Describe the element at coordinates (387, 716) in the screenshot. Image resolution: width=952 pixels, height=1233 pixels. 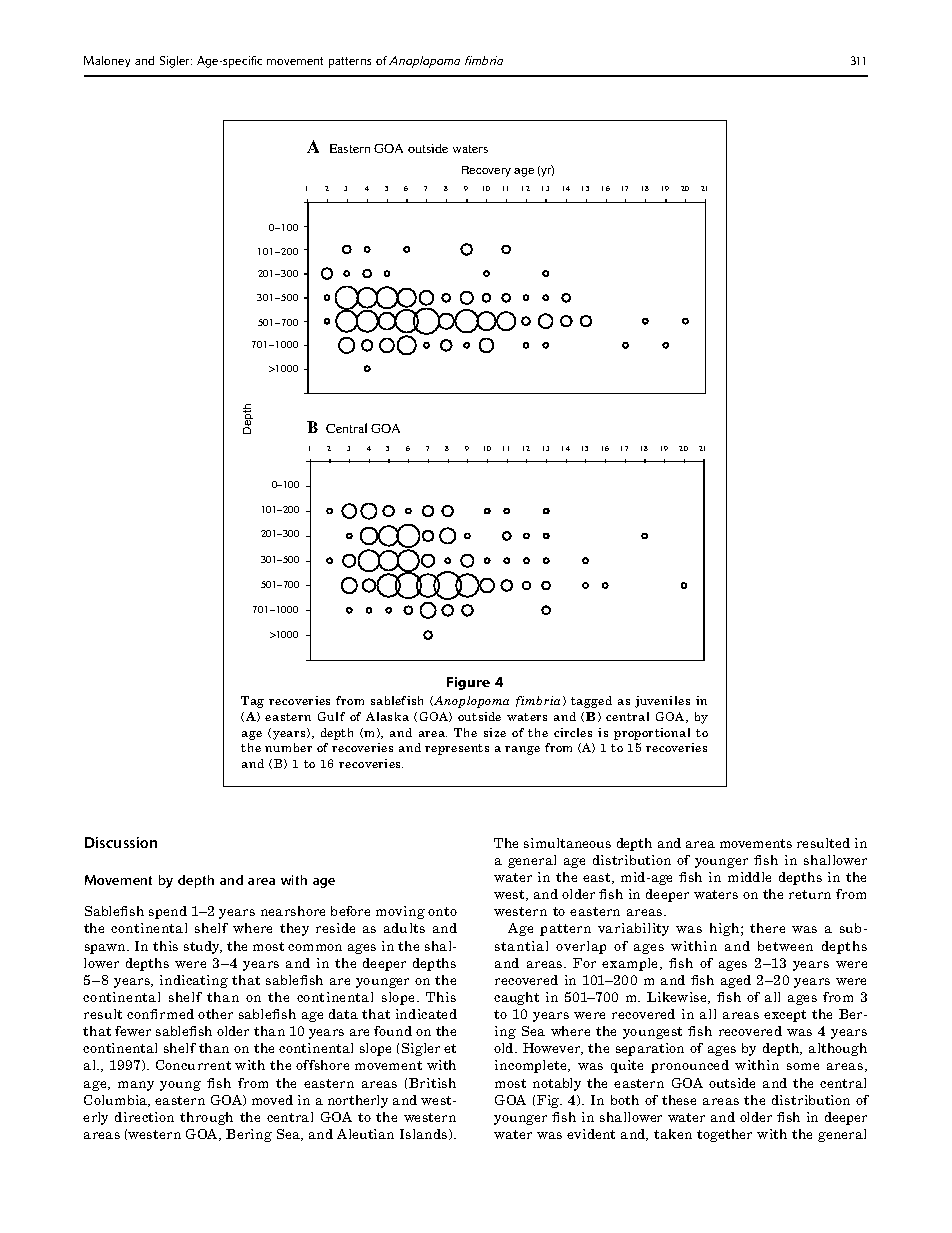
I see `Alaska` at that location.
